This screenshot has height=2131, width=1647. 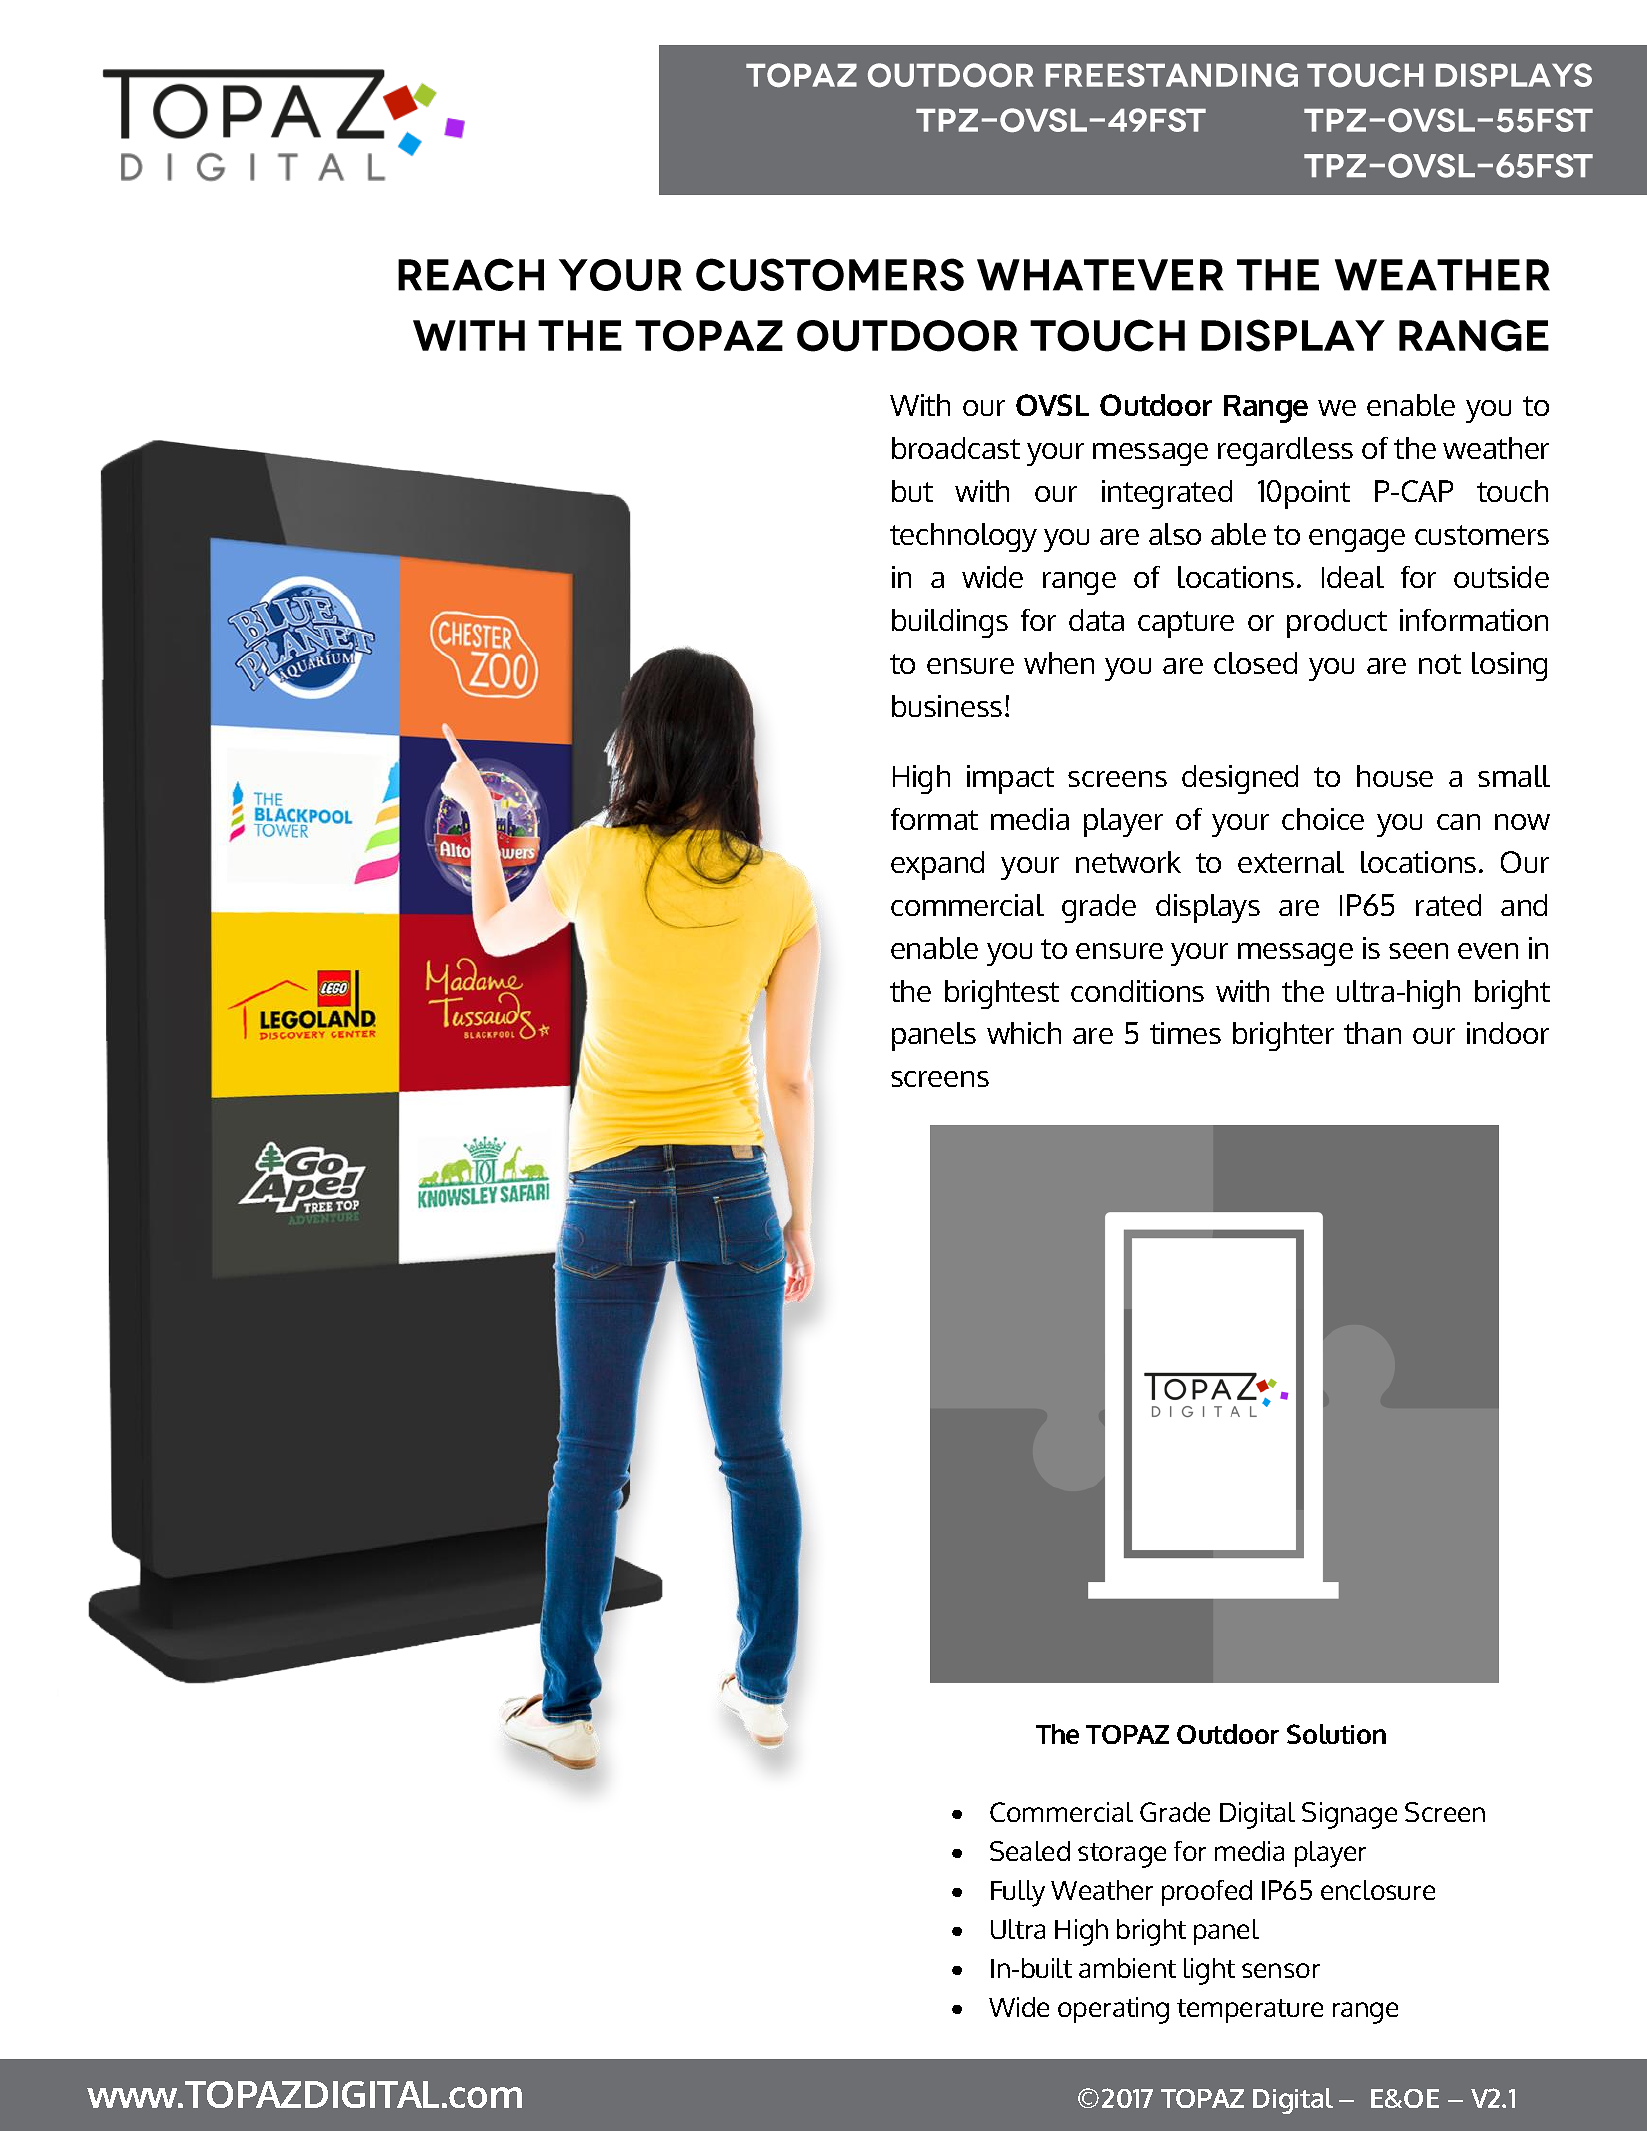 What do you see at coordinates (1336, 1734) in the screenshot?
I see `Solution` at bounding box center [1336, 1734].
